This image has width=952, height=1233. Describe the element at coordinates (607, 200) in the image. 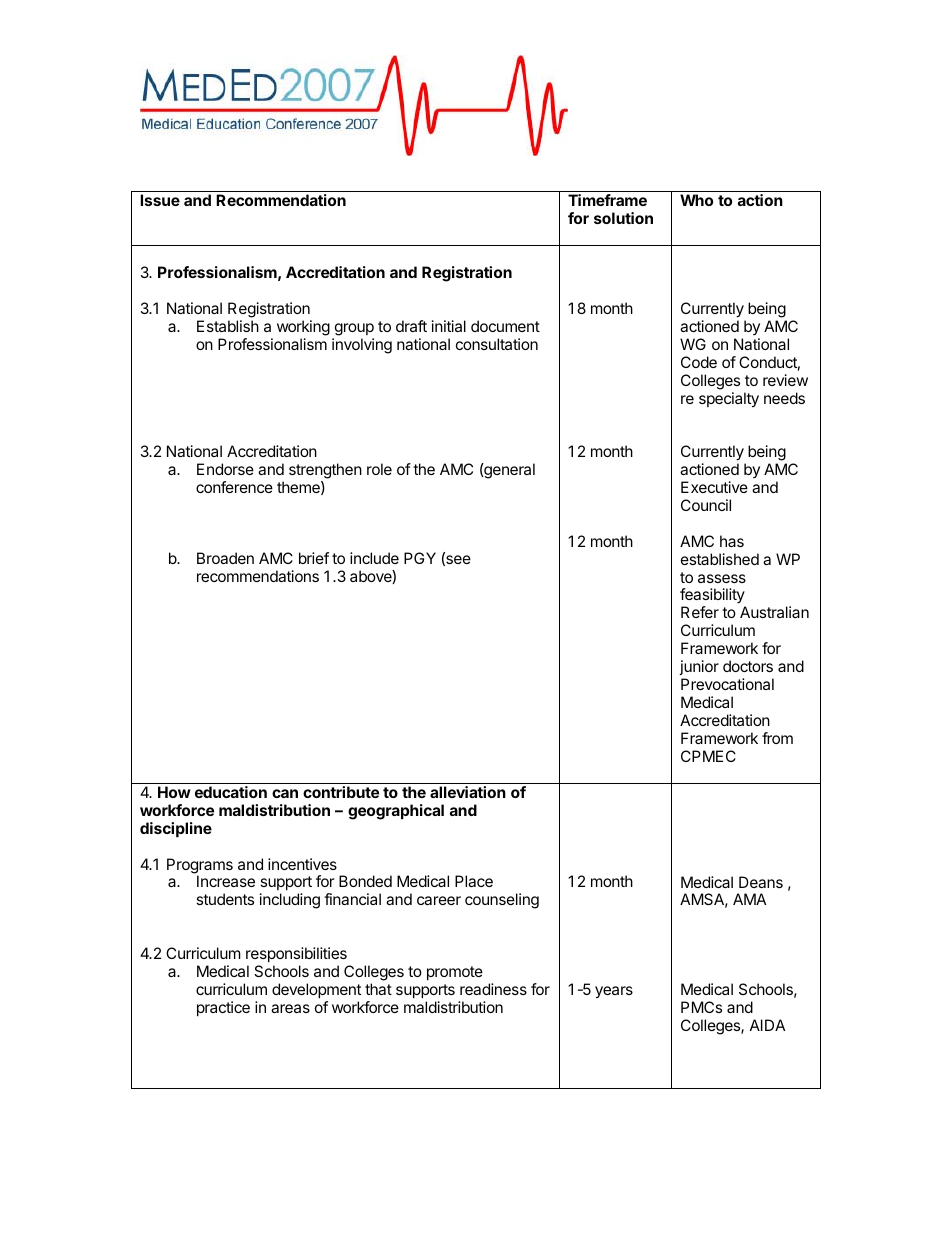

I see `Timeframe` at that location.
